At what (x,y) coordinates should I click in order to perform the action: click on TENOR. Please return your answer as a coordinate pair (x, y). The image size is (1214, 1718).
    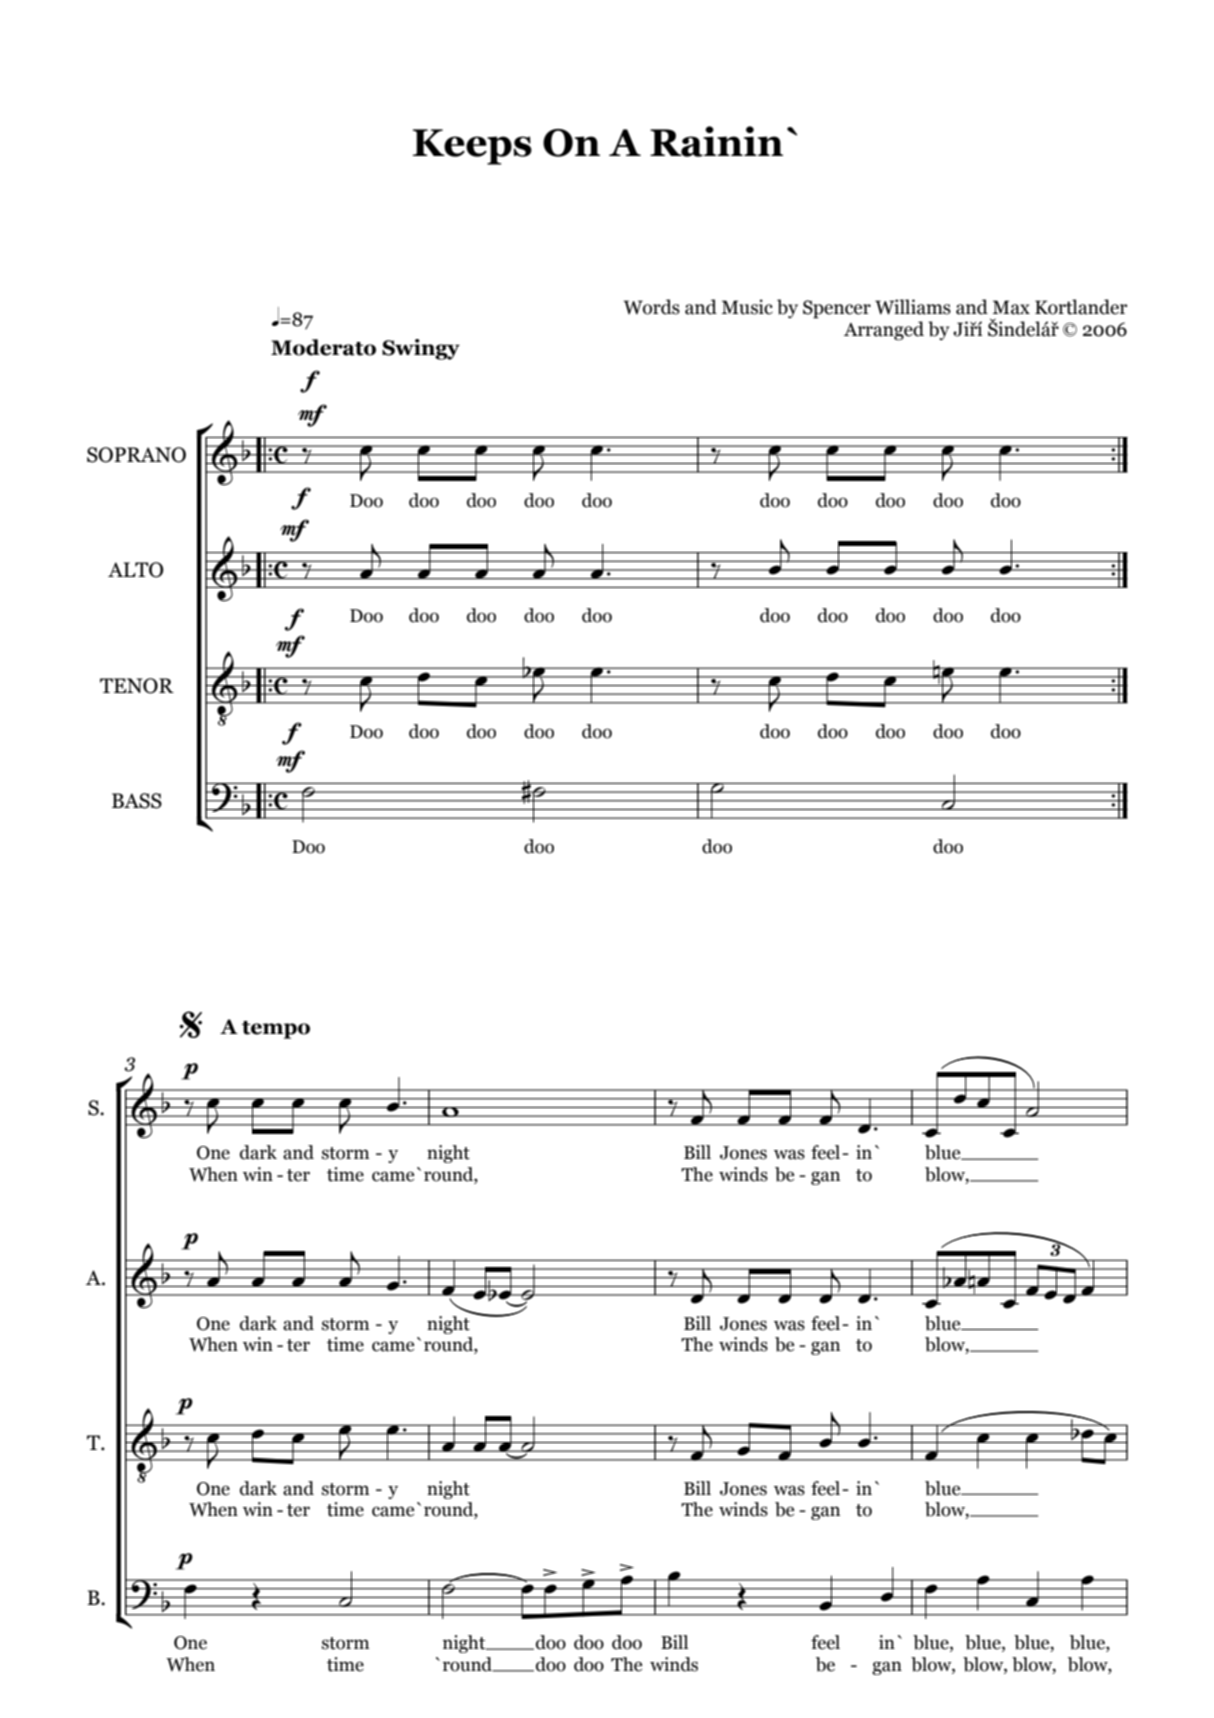
    Looking at the image, I should click on (137, 686).
